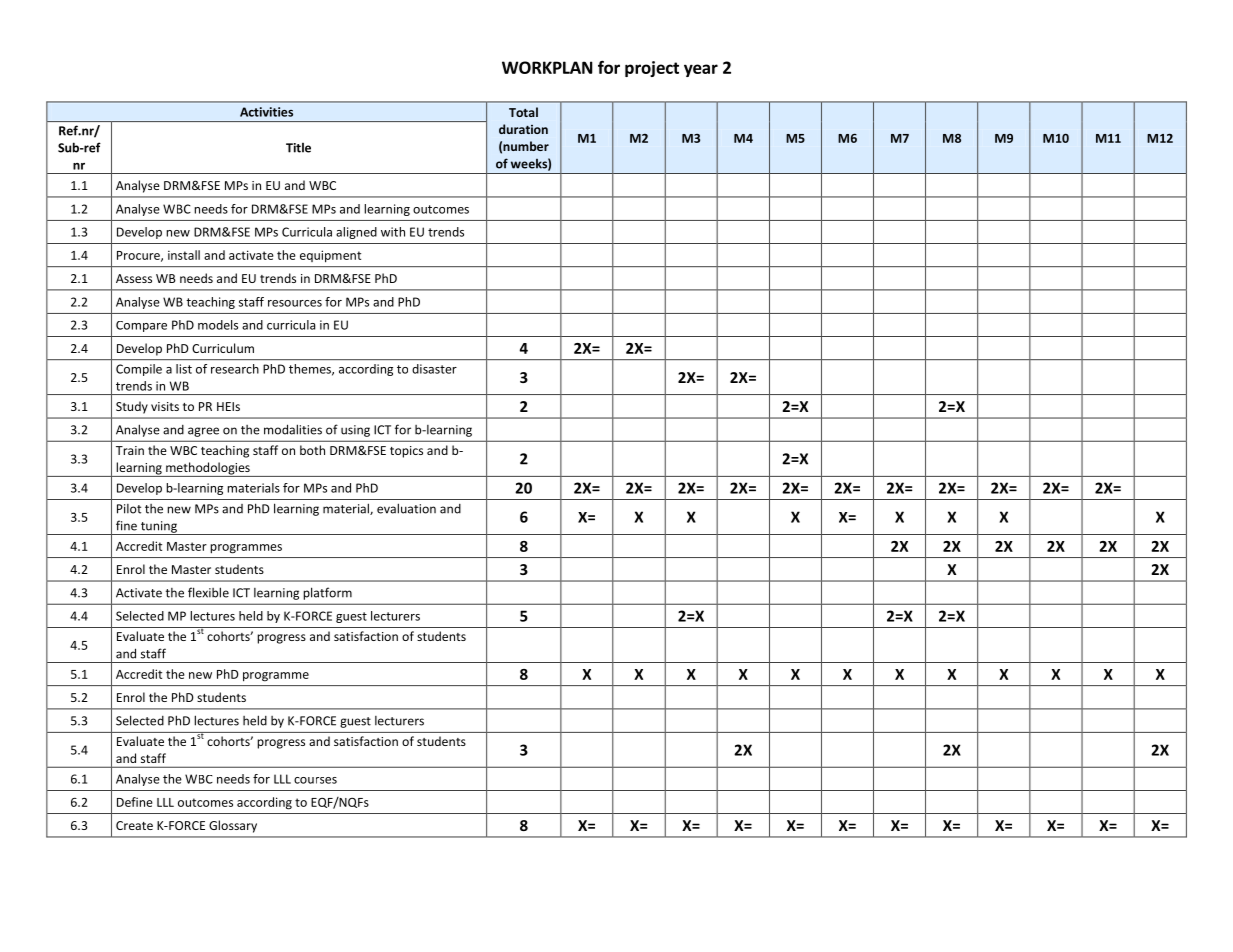 The image size is (1233, 952). I want to click on project, so click(652, 69).
